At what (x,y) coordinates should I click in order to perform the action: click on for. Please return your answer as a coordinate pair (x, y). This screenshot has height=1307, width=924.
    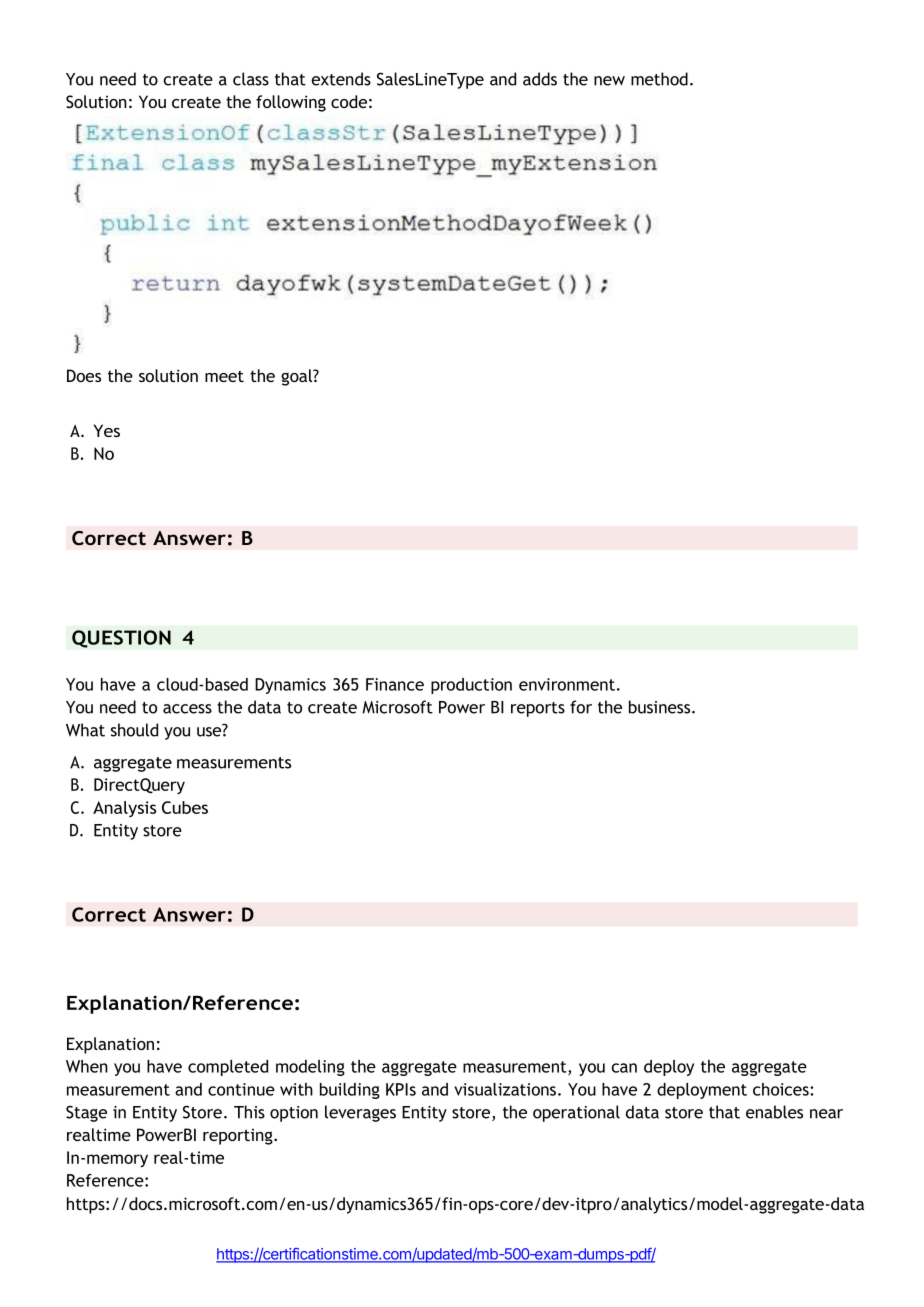
    Looking at the image, I should click on (581, 707).
